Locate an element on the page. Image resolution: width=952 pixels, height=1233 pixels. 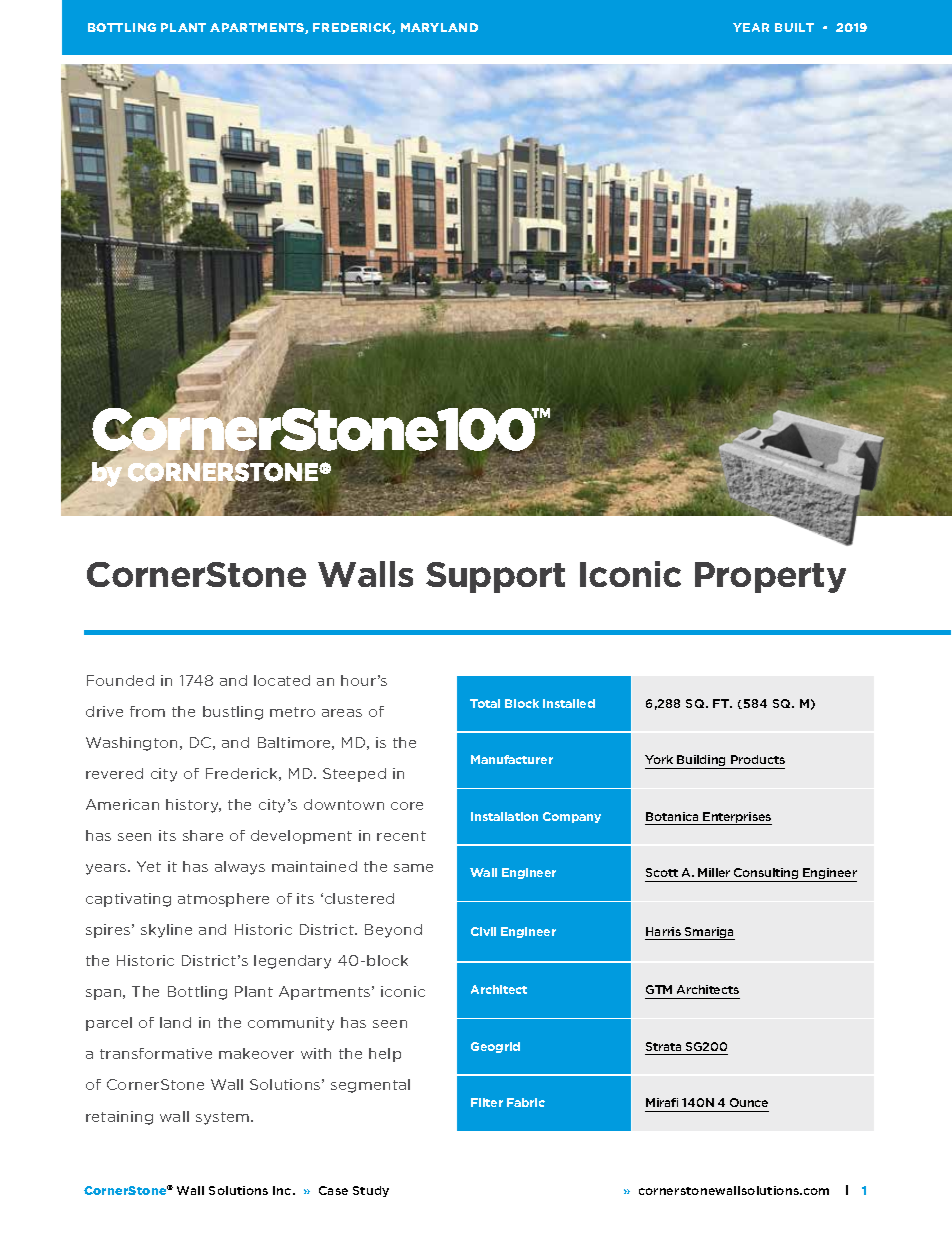
Total is located at coordinates (485, 703).
